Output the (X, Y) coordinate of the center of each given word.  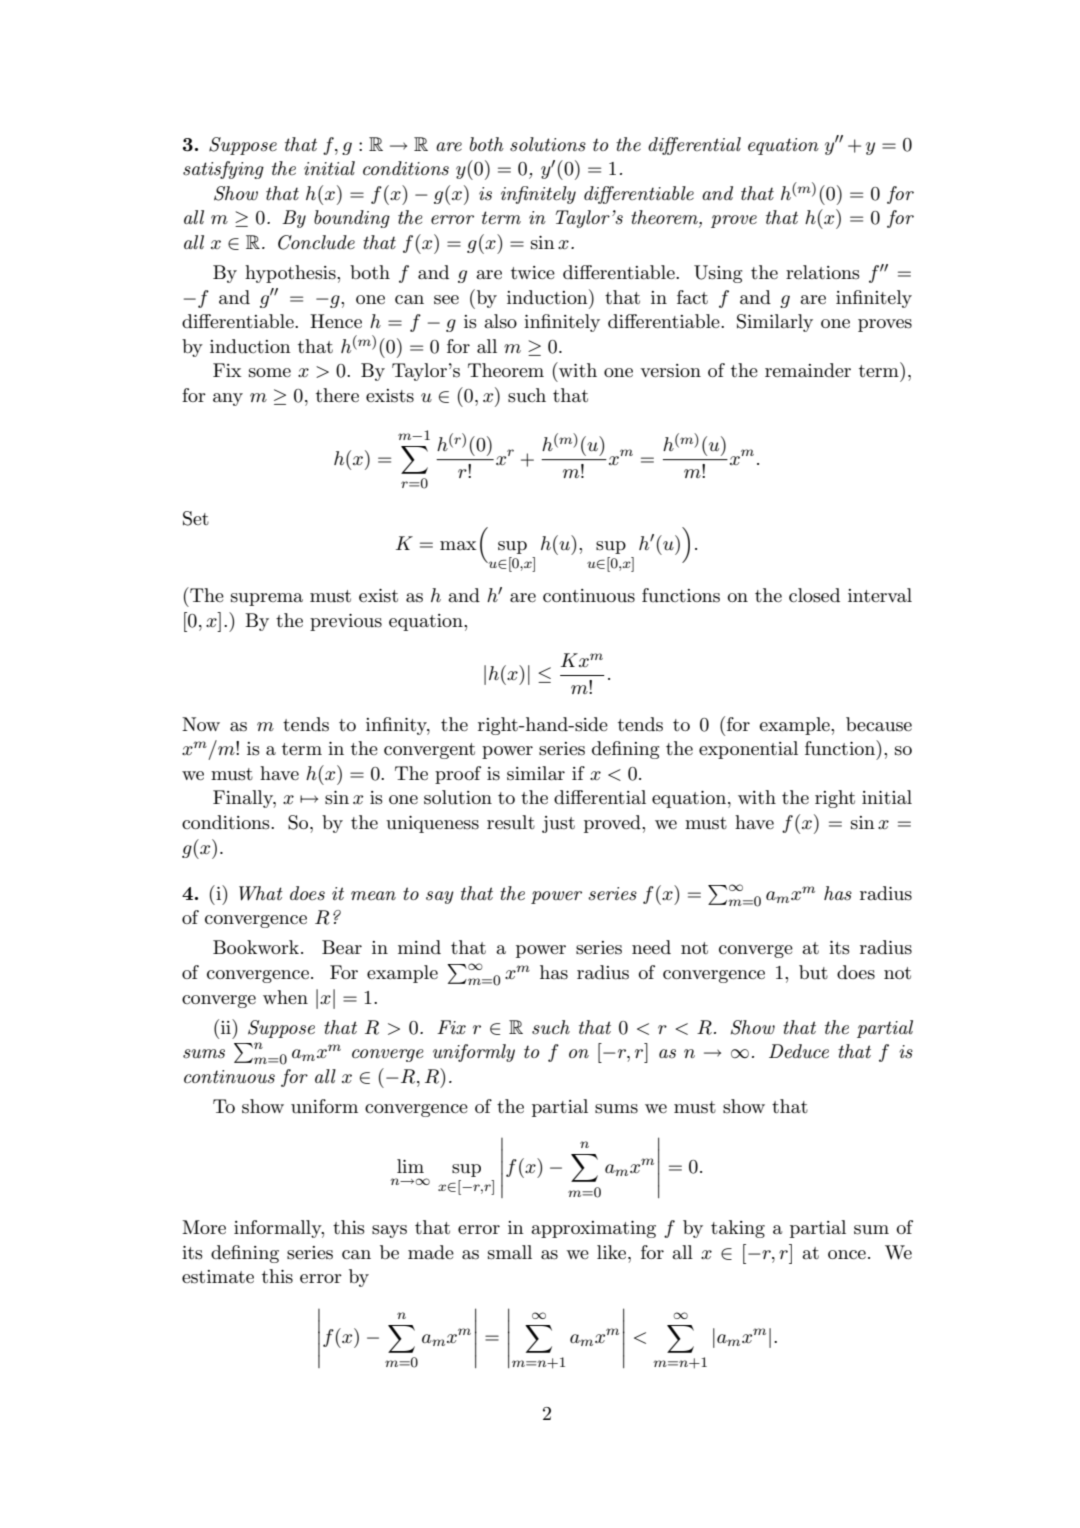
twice (533, 272)
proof (458, 775)
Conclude (316, 242)
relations (823, 272)
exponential (748, 750)
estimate (218, 1277)
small (510, 1252)
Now (201, 724)
